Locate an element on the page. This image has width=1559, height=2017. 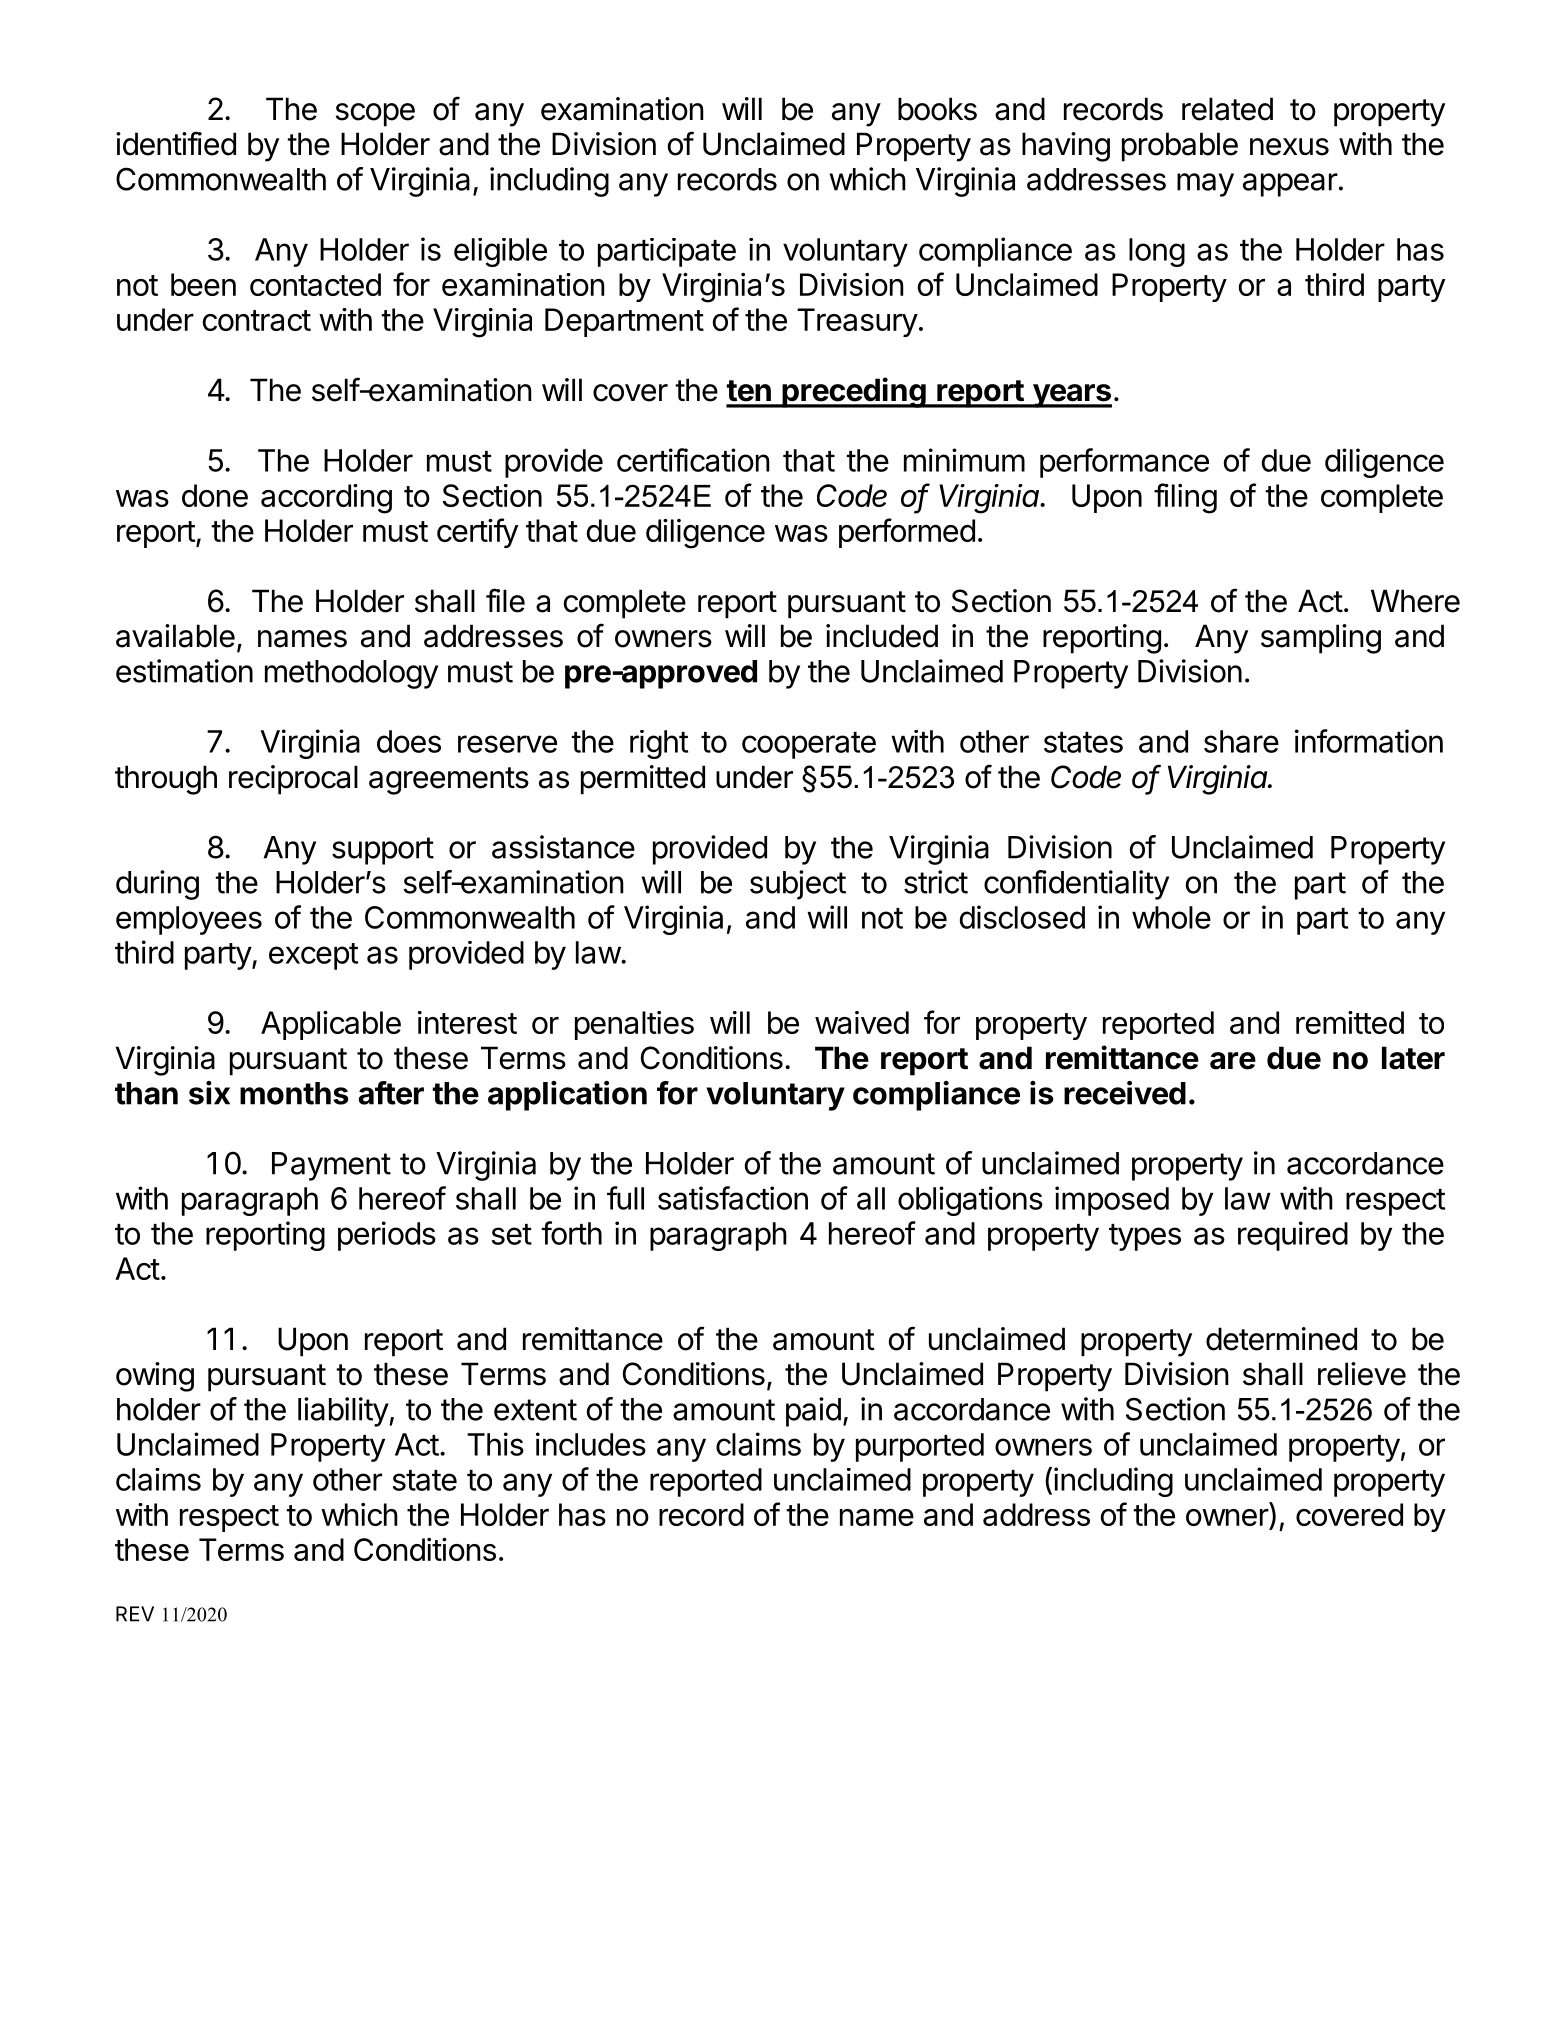
nexus is located at coordinates (1289, 147).
